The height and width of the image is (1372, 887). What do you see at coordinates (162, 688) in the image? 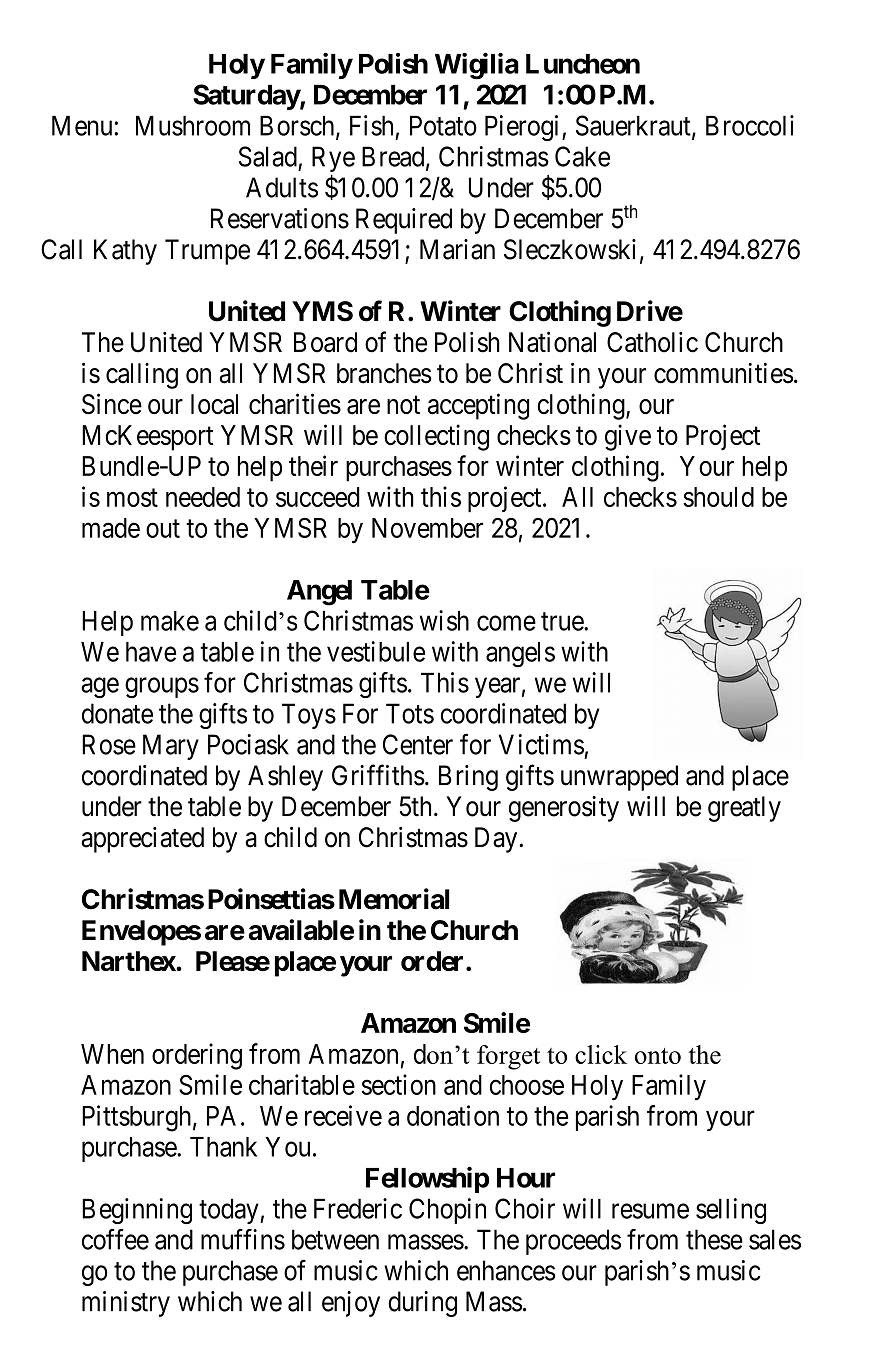
I see `groups` at bounding box center [162, 688].
